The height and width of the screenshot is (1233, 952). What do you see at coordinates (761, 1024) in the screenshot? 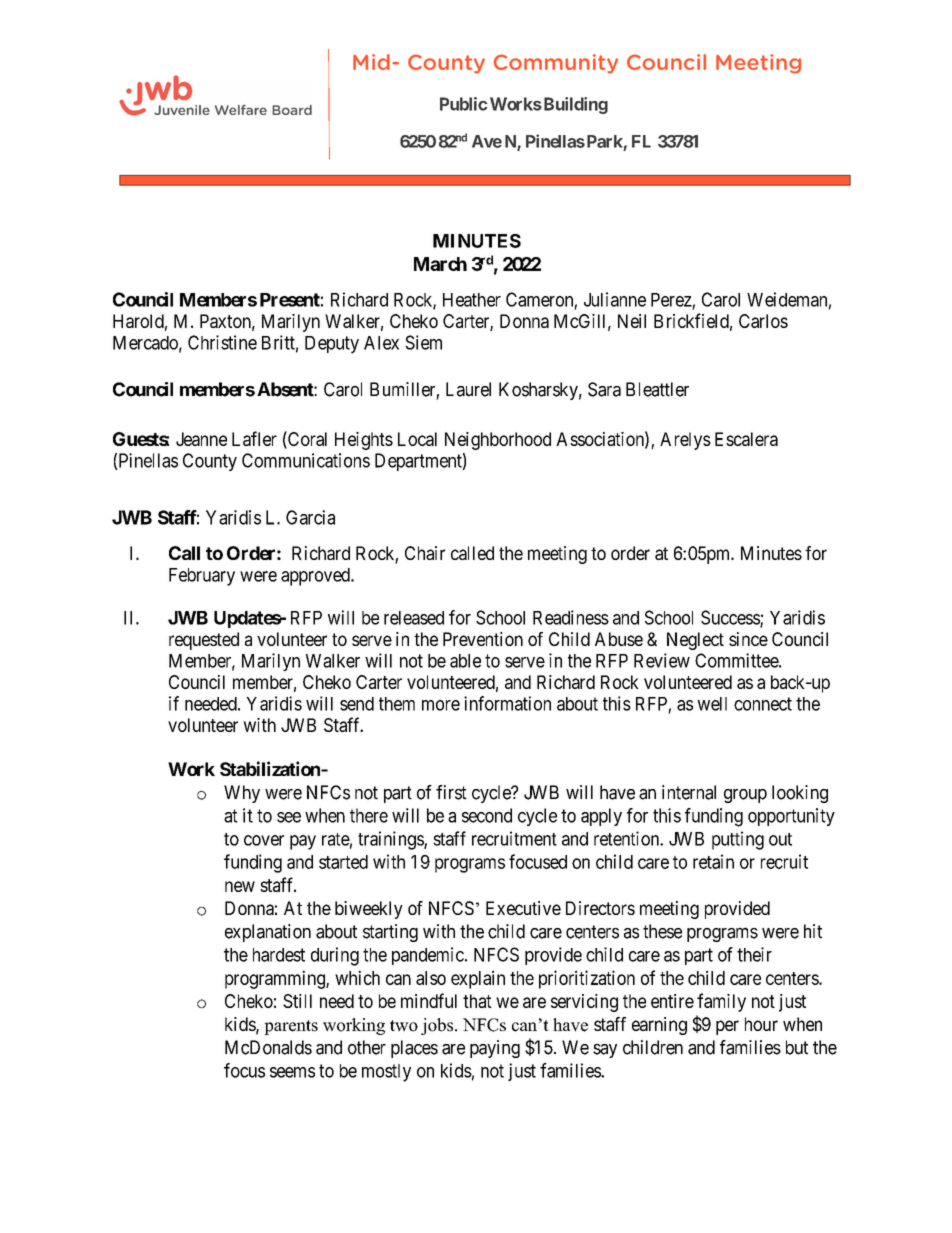
I see `hour` at bounding box center [761, 1024].
